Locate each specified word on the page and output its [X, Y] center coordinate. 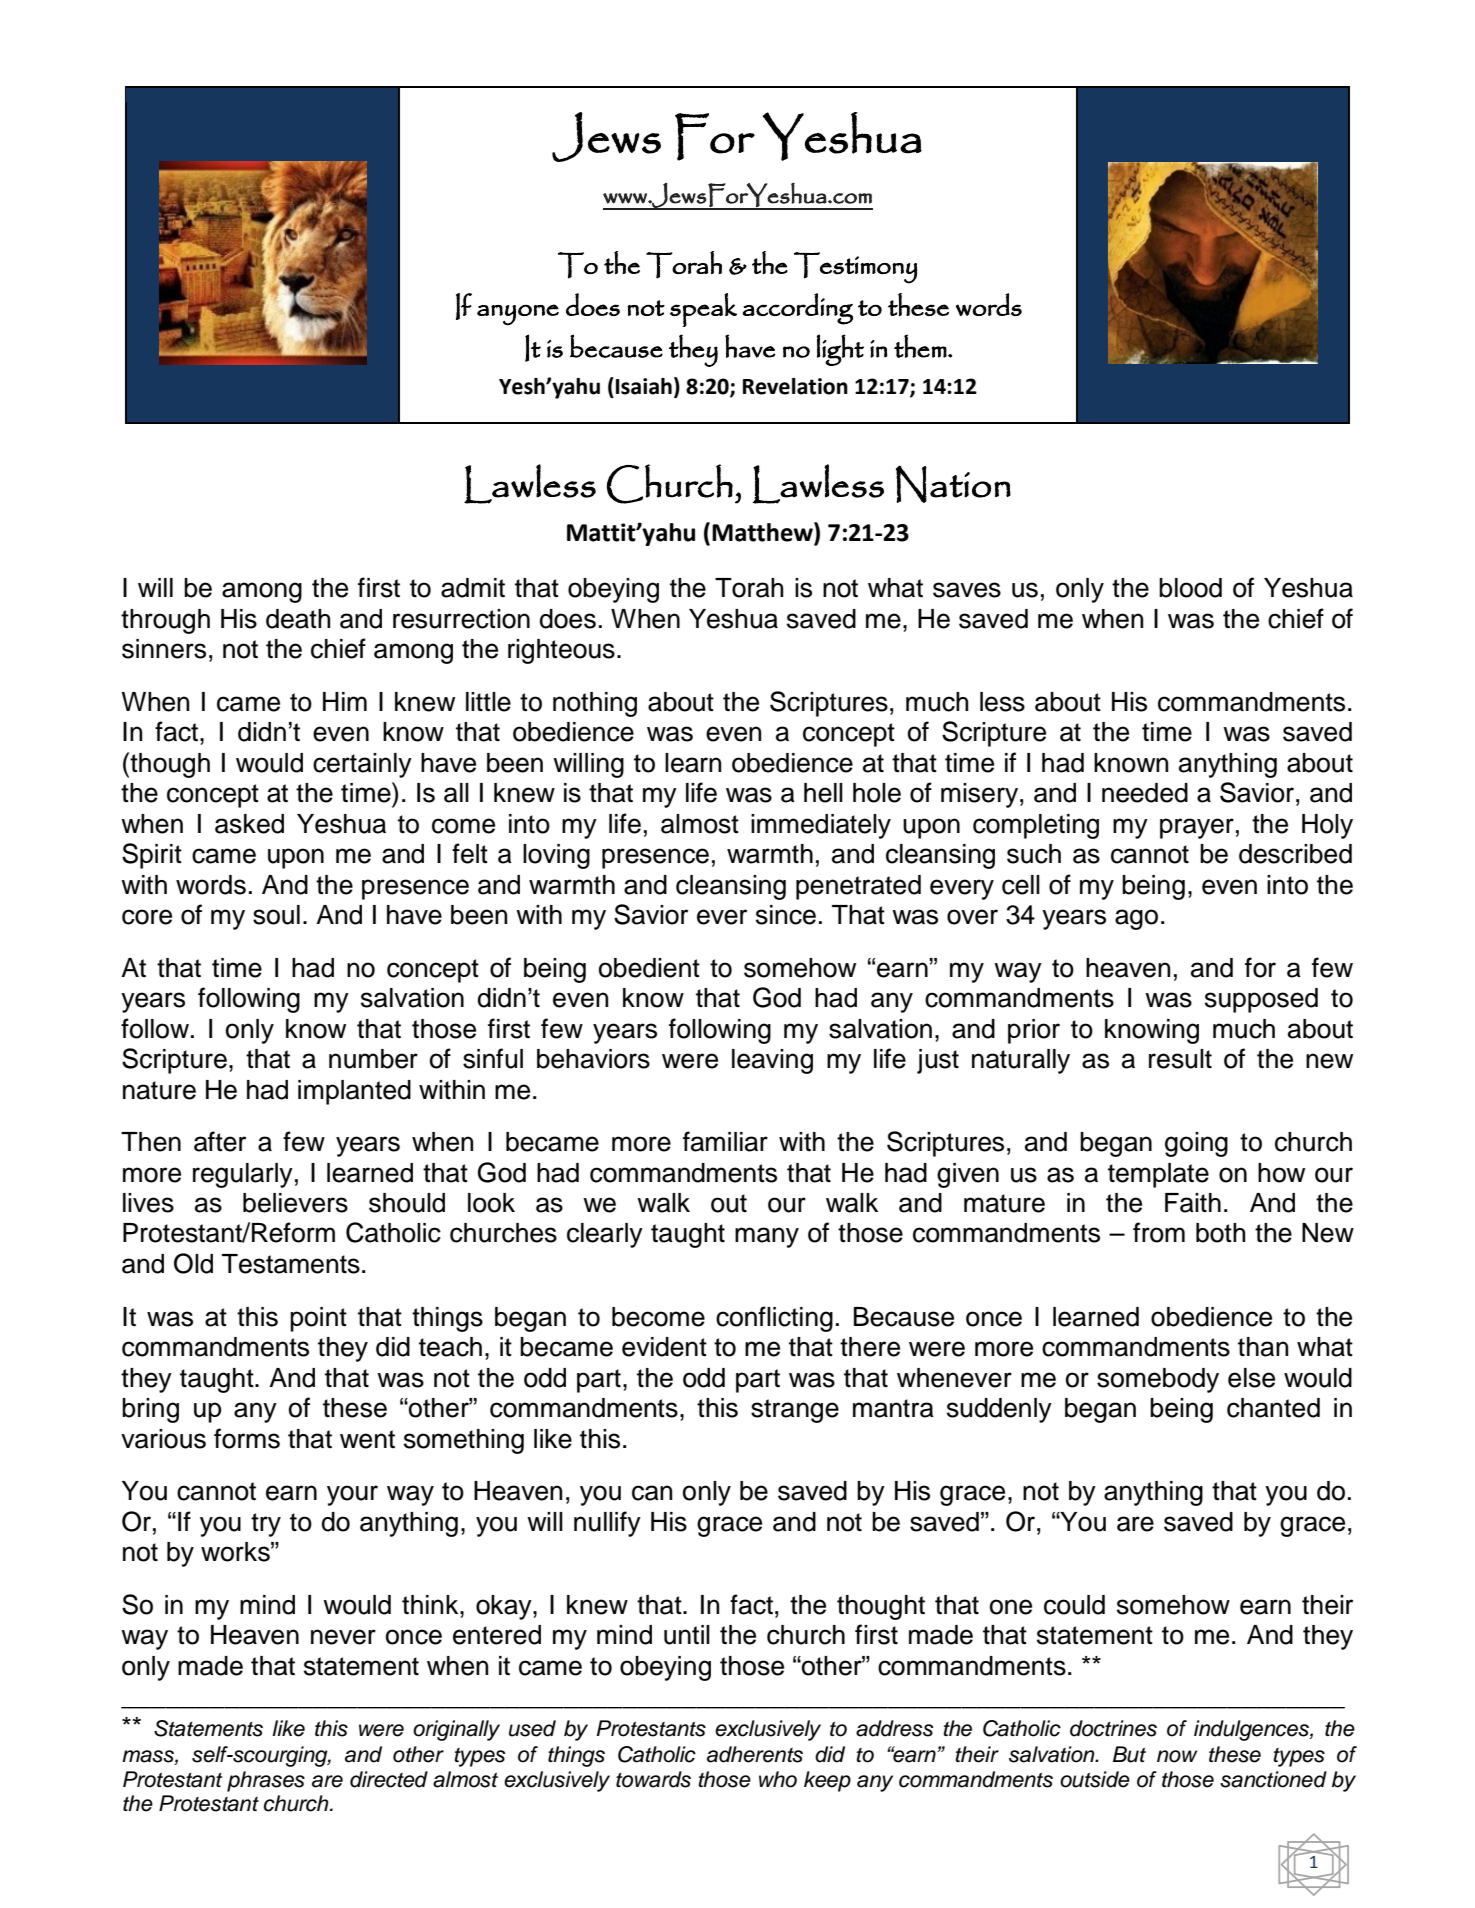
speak [703, 310]
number [373, 1059]
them [920, 346]
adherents [755, 1754]
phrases [266, 1781]
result [1180, 1059]
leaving [772, 1061]
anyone [518, 315]
